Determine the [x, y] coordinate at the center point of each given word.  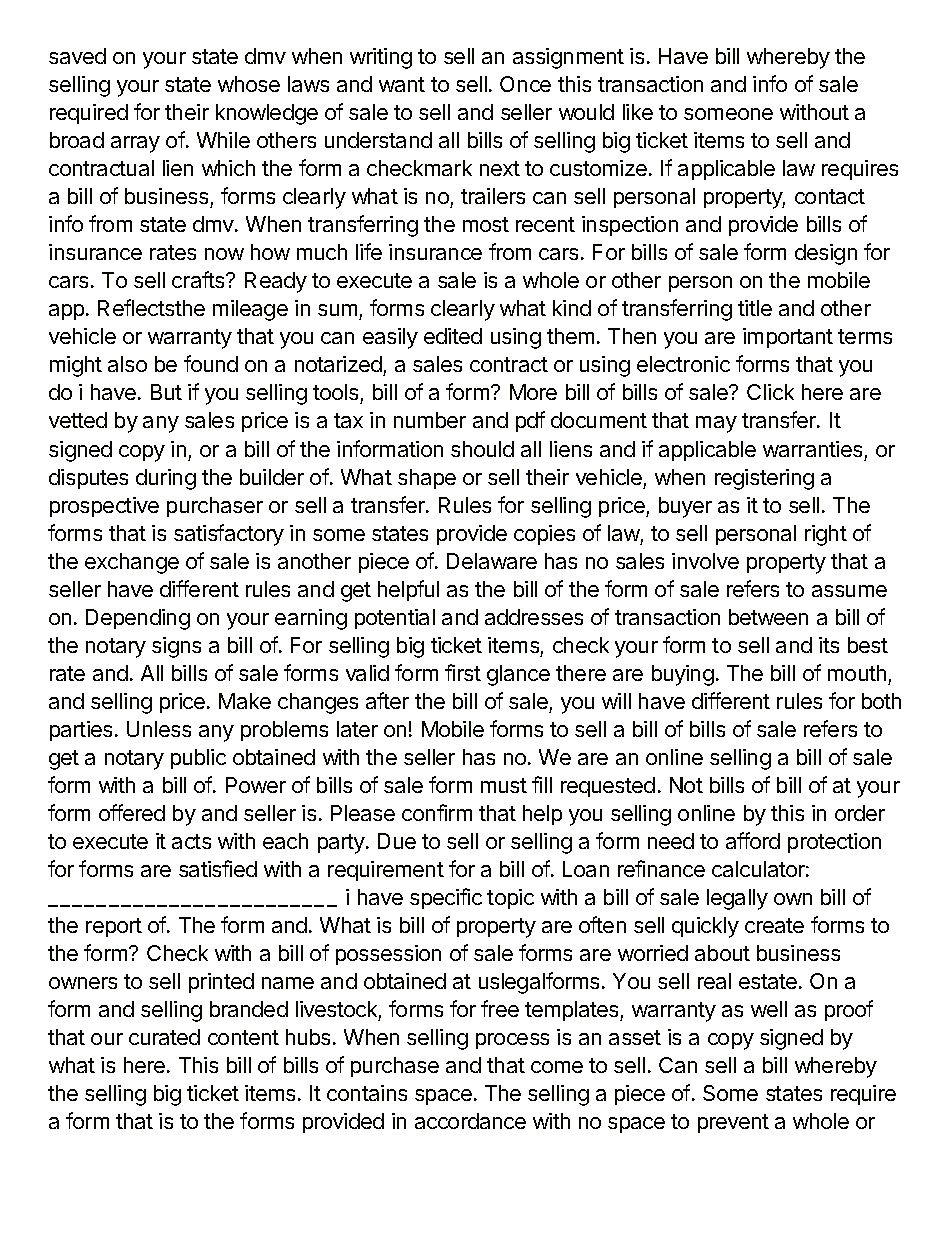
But [166, 392]
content [243, 1037]
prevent [733, 1123]
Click [770, 392]
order [860, 813]
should [482, 449]
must [504, 785]
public [198, 759]
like [638, 112]
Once [525, 84]
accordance [470, 1121]
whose [249, 84]
